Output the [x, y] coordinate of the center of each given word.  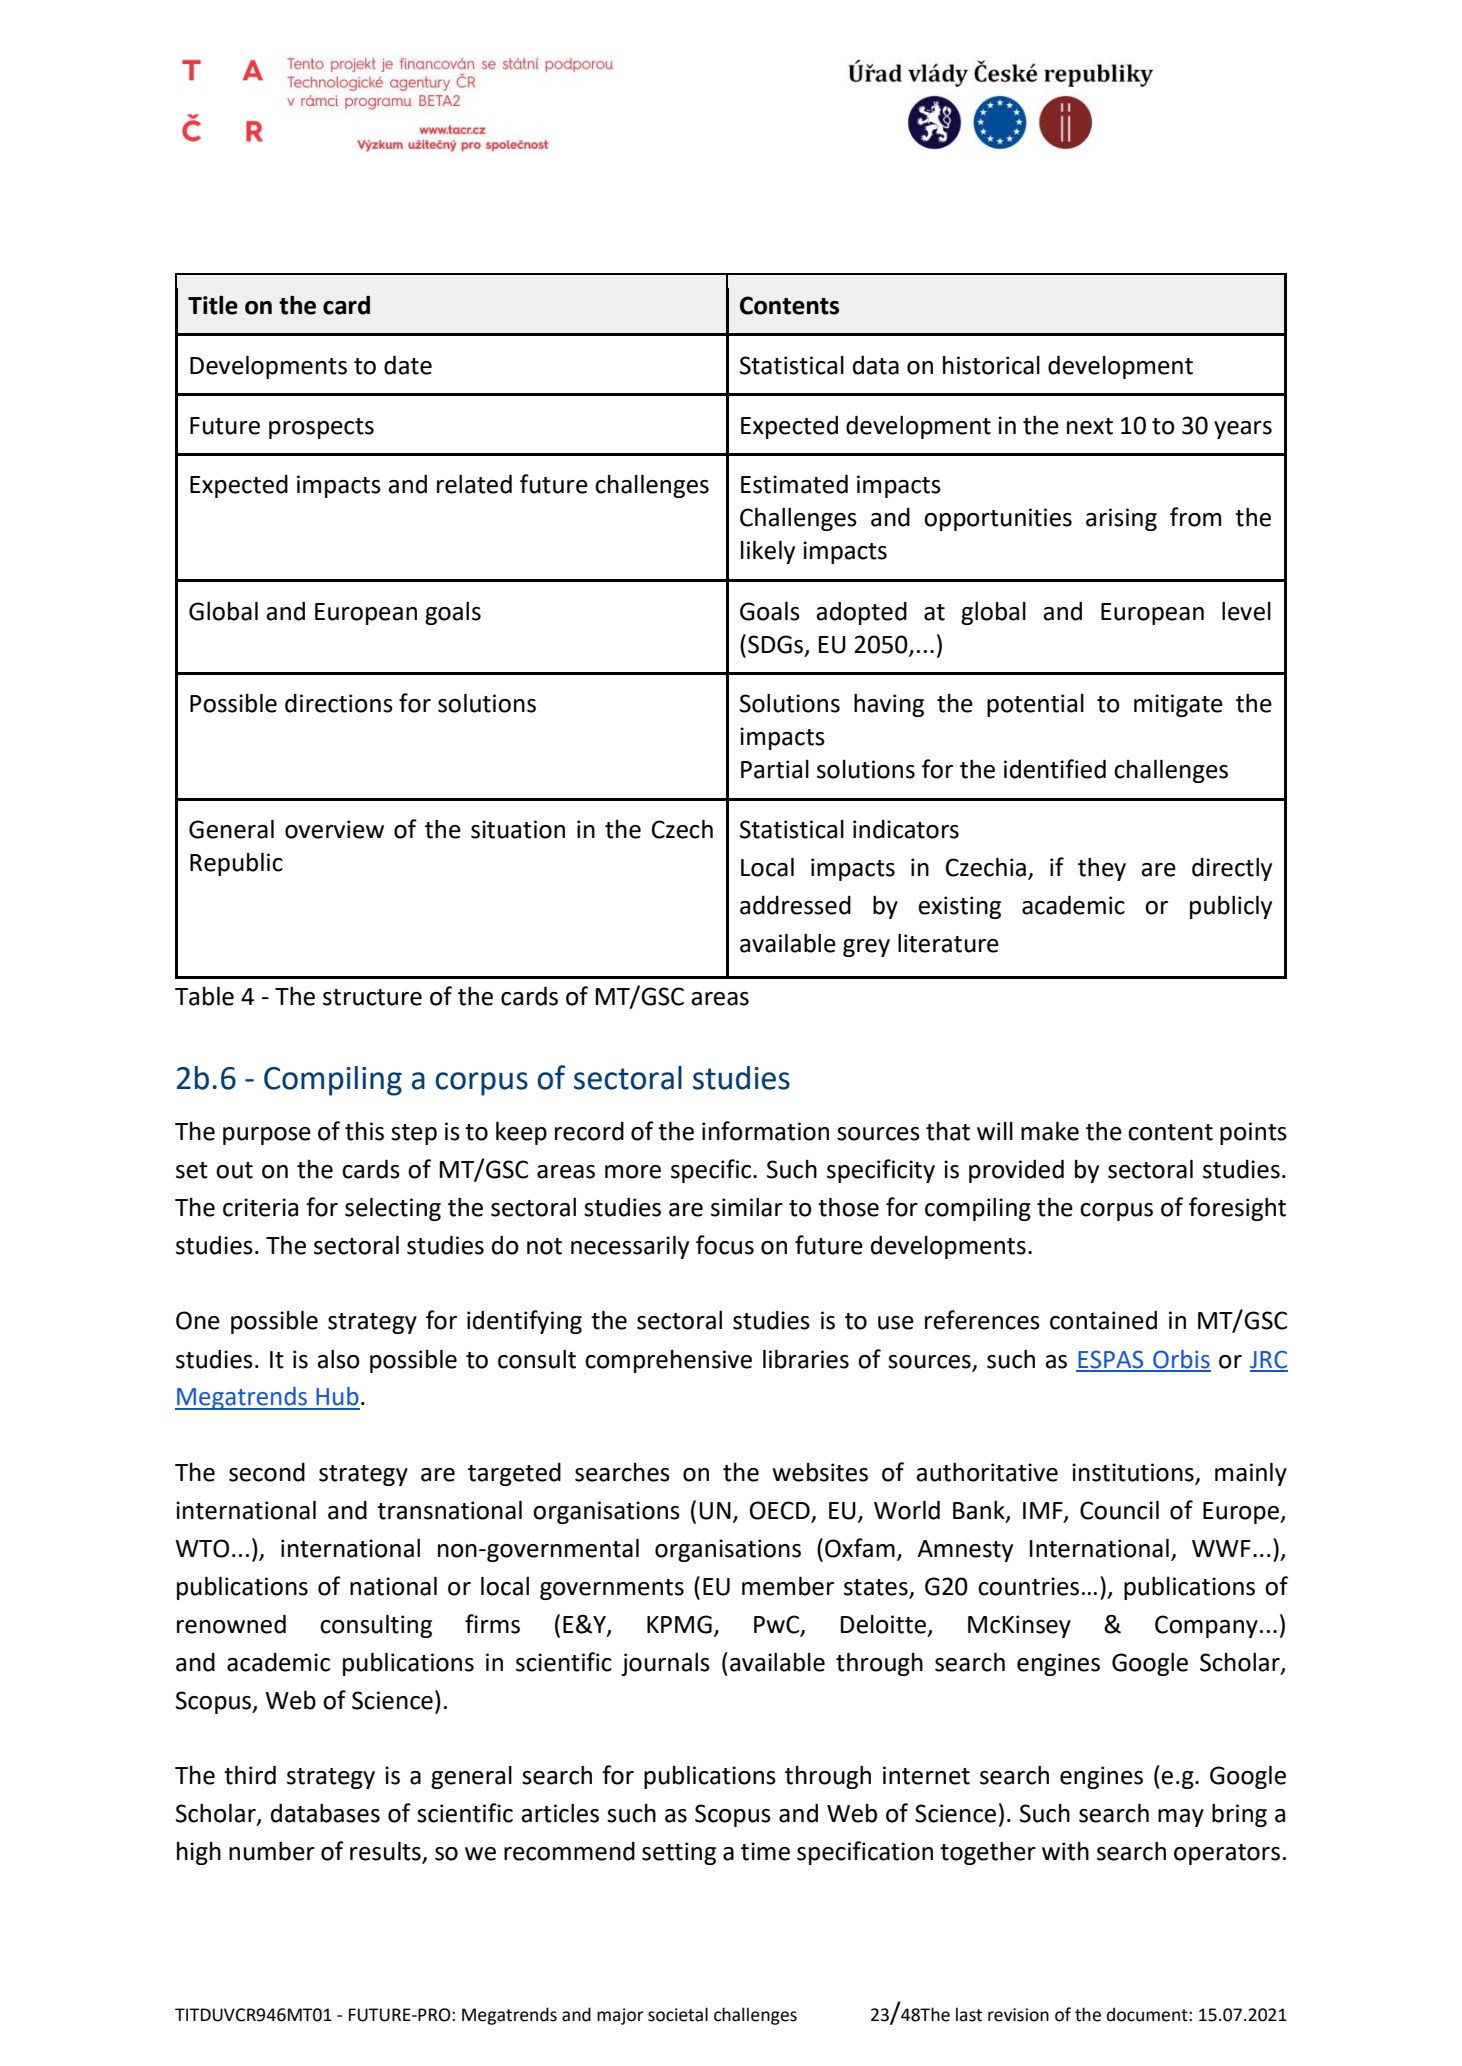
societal [678, 2014]
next [1090, 426]
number [272, 1851]
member [788, 1586]
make [1050, 1131]
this [364, 1131]
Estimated [794, 484]
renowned [231, 1624]
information [765, 1131]
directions [339, 703]
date [408, 365]
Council [1119, 1510]
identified [1055, 769]
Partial [775, 769]
